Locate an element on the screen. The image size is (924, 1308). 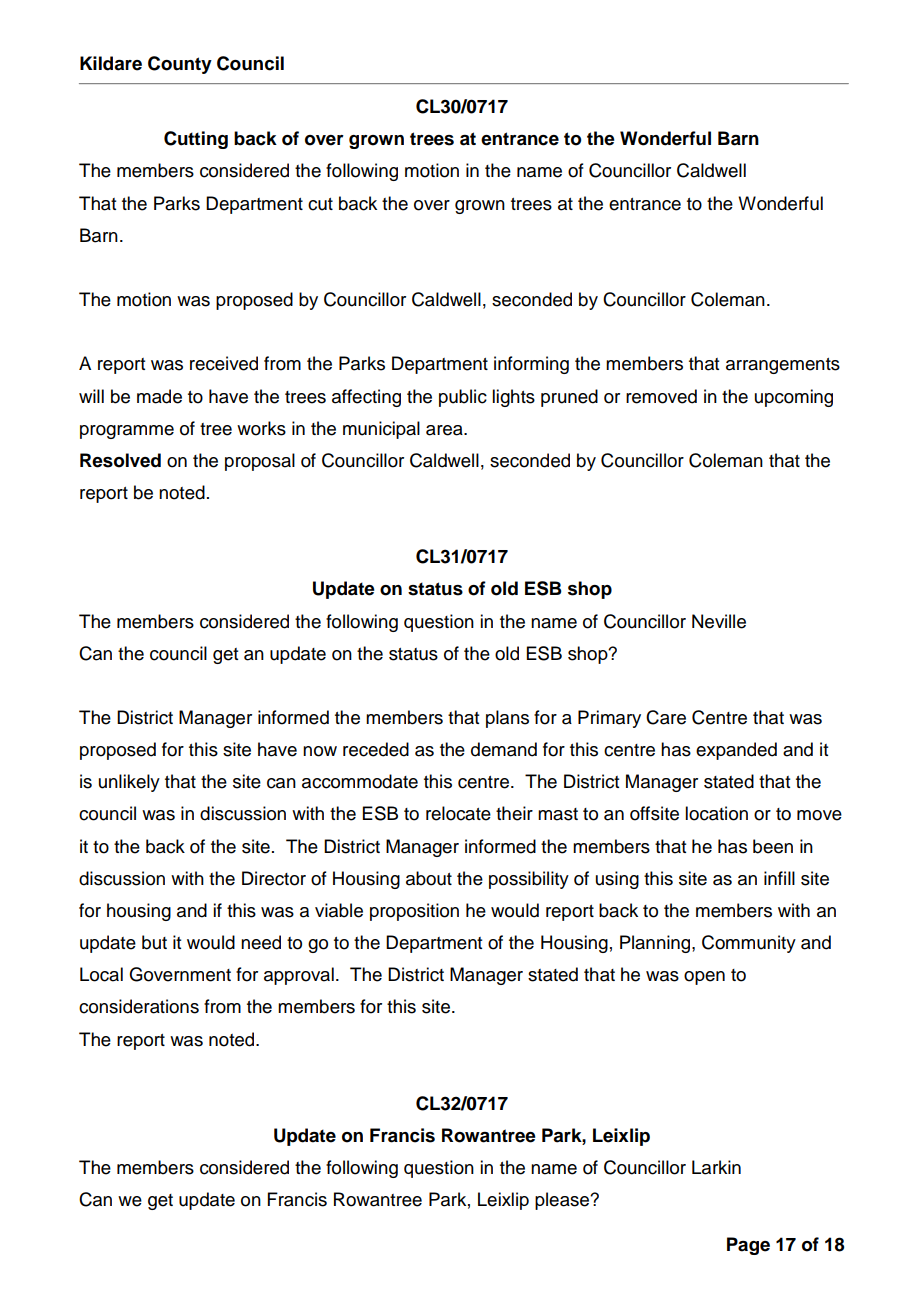
considerations is located at coordinates (139, 1006).
